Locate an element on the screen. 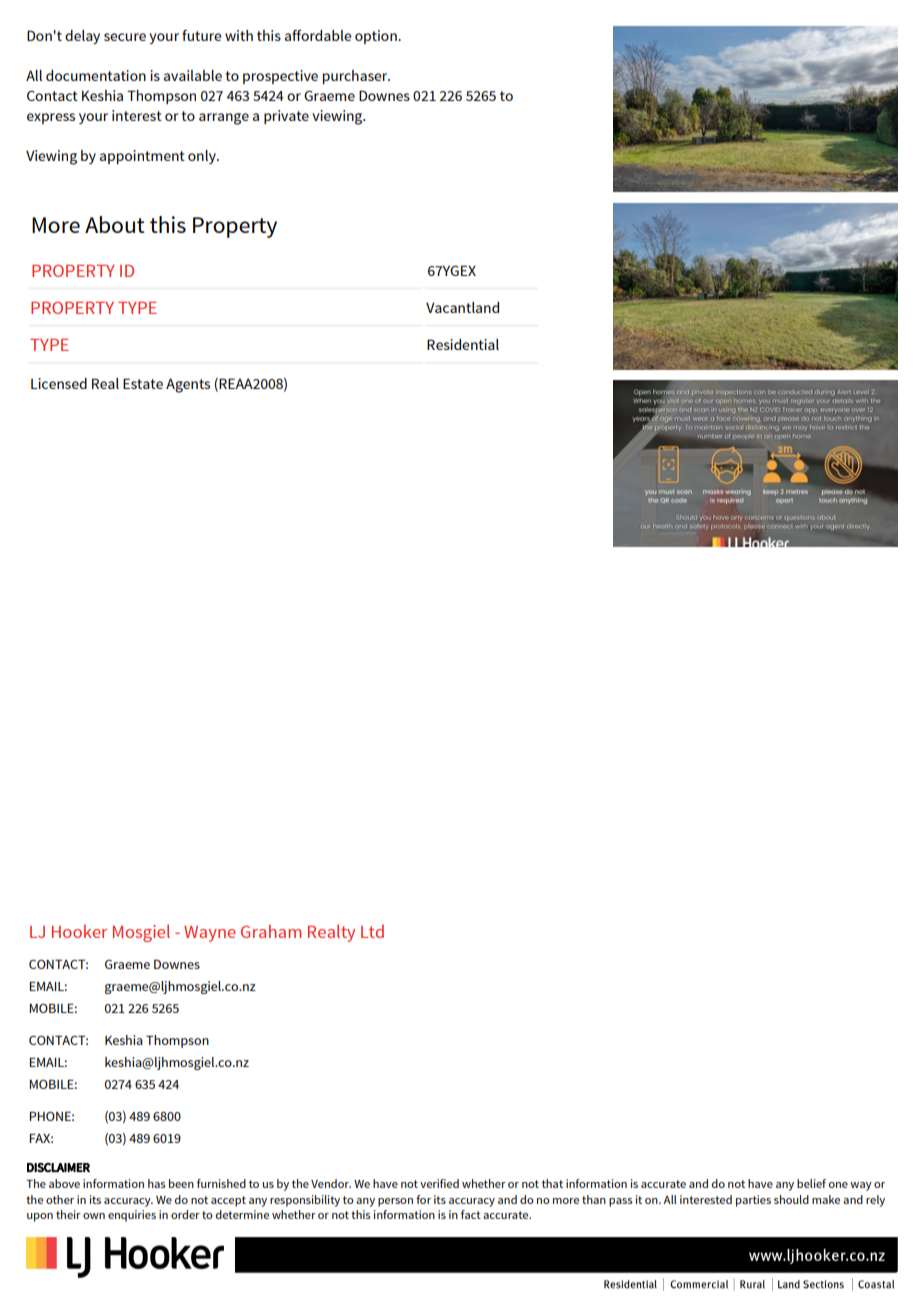 The height and width of the screenshot is (1308, 924). verified is located at coordinates (439, 1183).
